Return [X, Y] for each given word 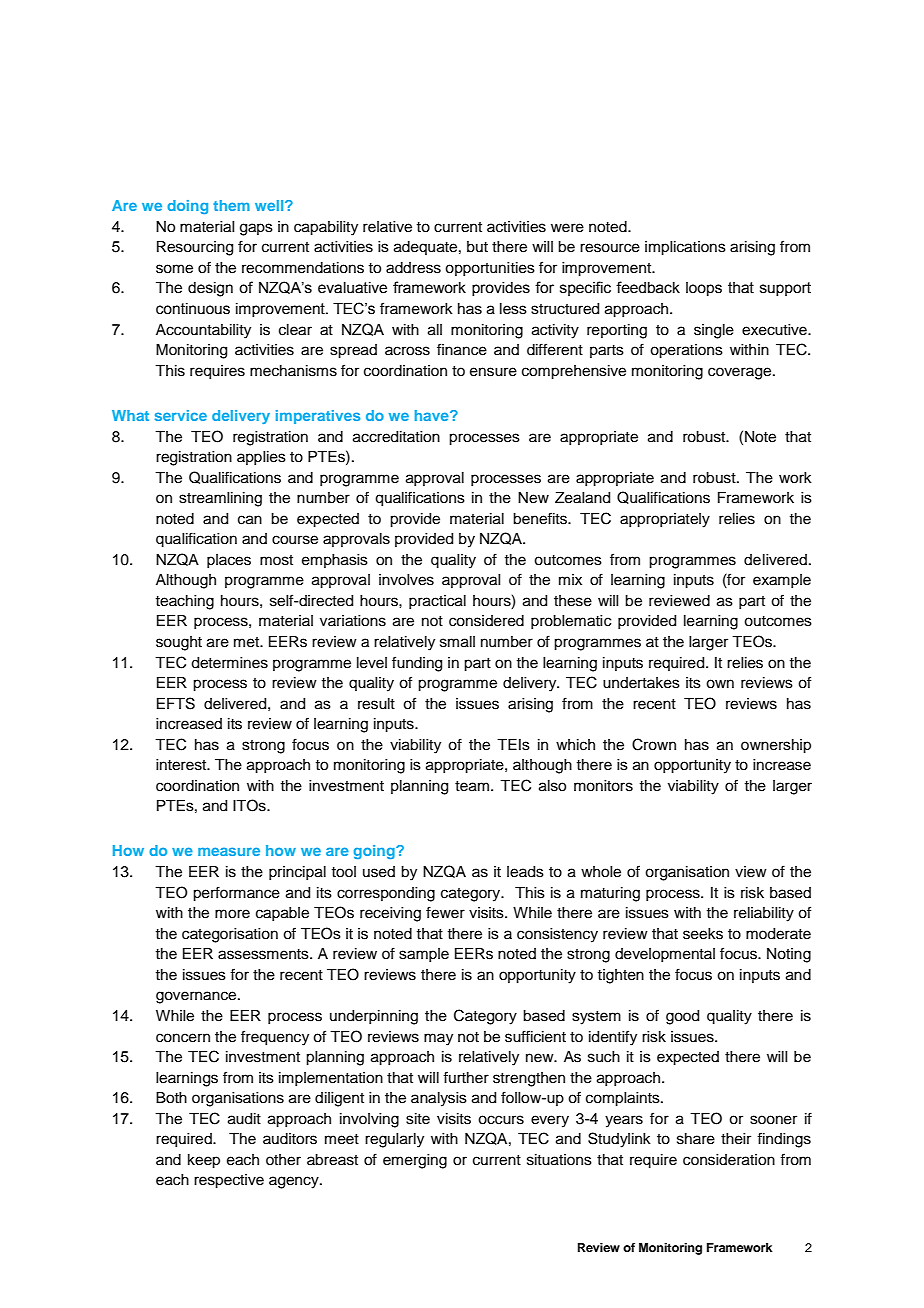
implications [685, 248]
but [477, 247]
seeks [703, 934]
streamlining [220, 499]
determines [229, 663]
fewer [445, 912]
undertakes [641, 683]
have [433, 415]
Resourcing [195, 248]
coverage [741, 373]
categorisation [230, 935]
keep [204, 1161]
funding [417, 664]
